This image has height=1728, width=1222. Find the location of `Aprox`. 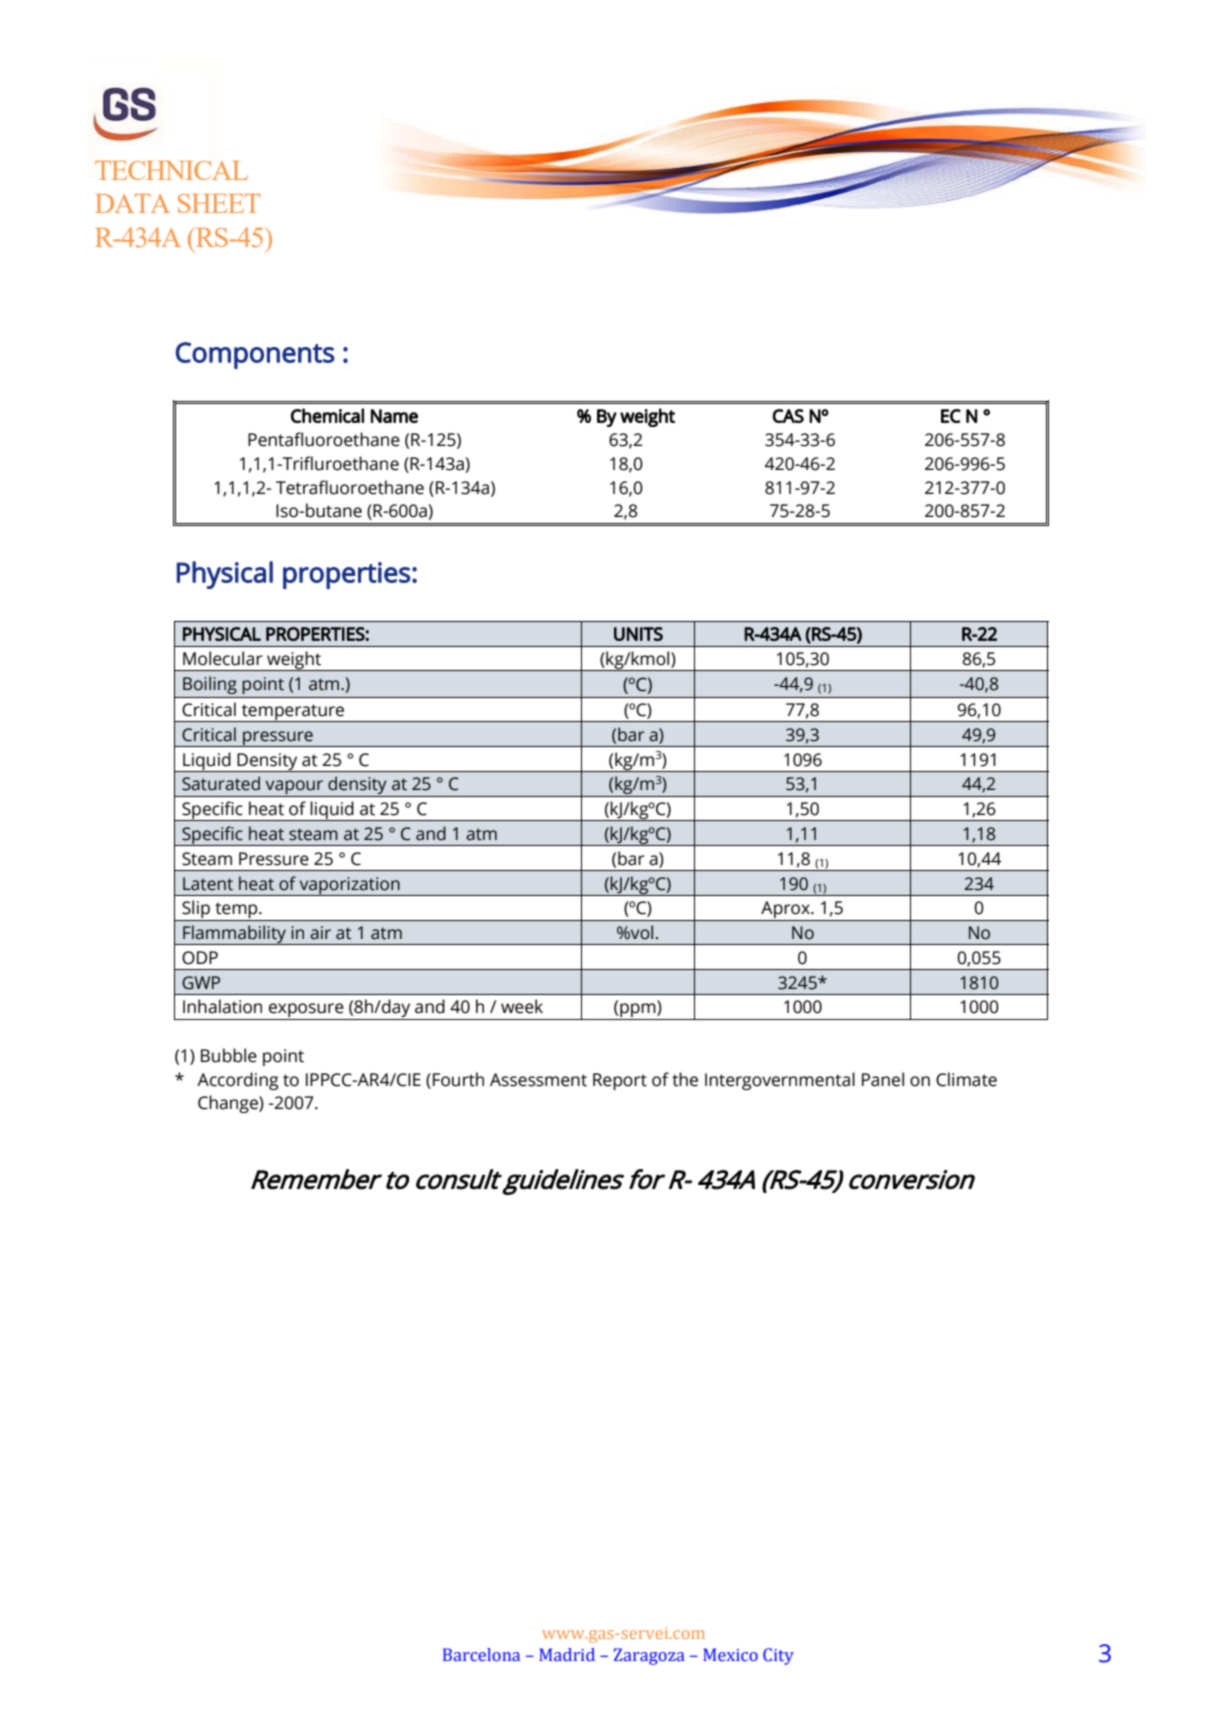

Aprox is located at coordinates (785, 911).
